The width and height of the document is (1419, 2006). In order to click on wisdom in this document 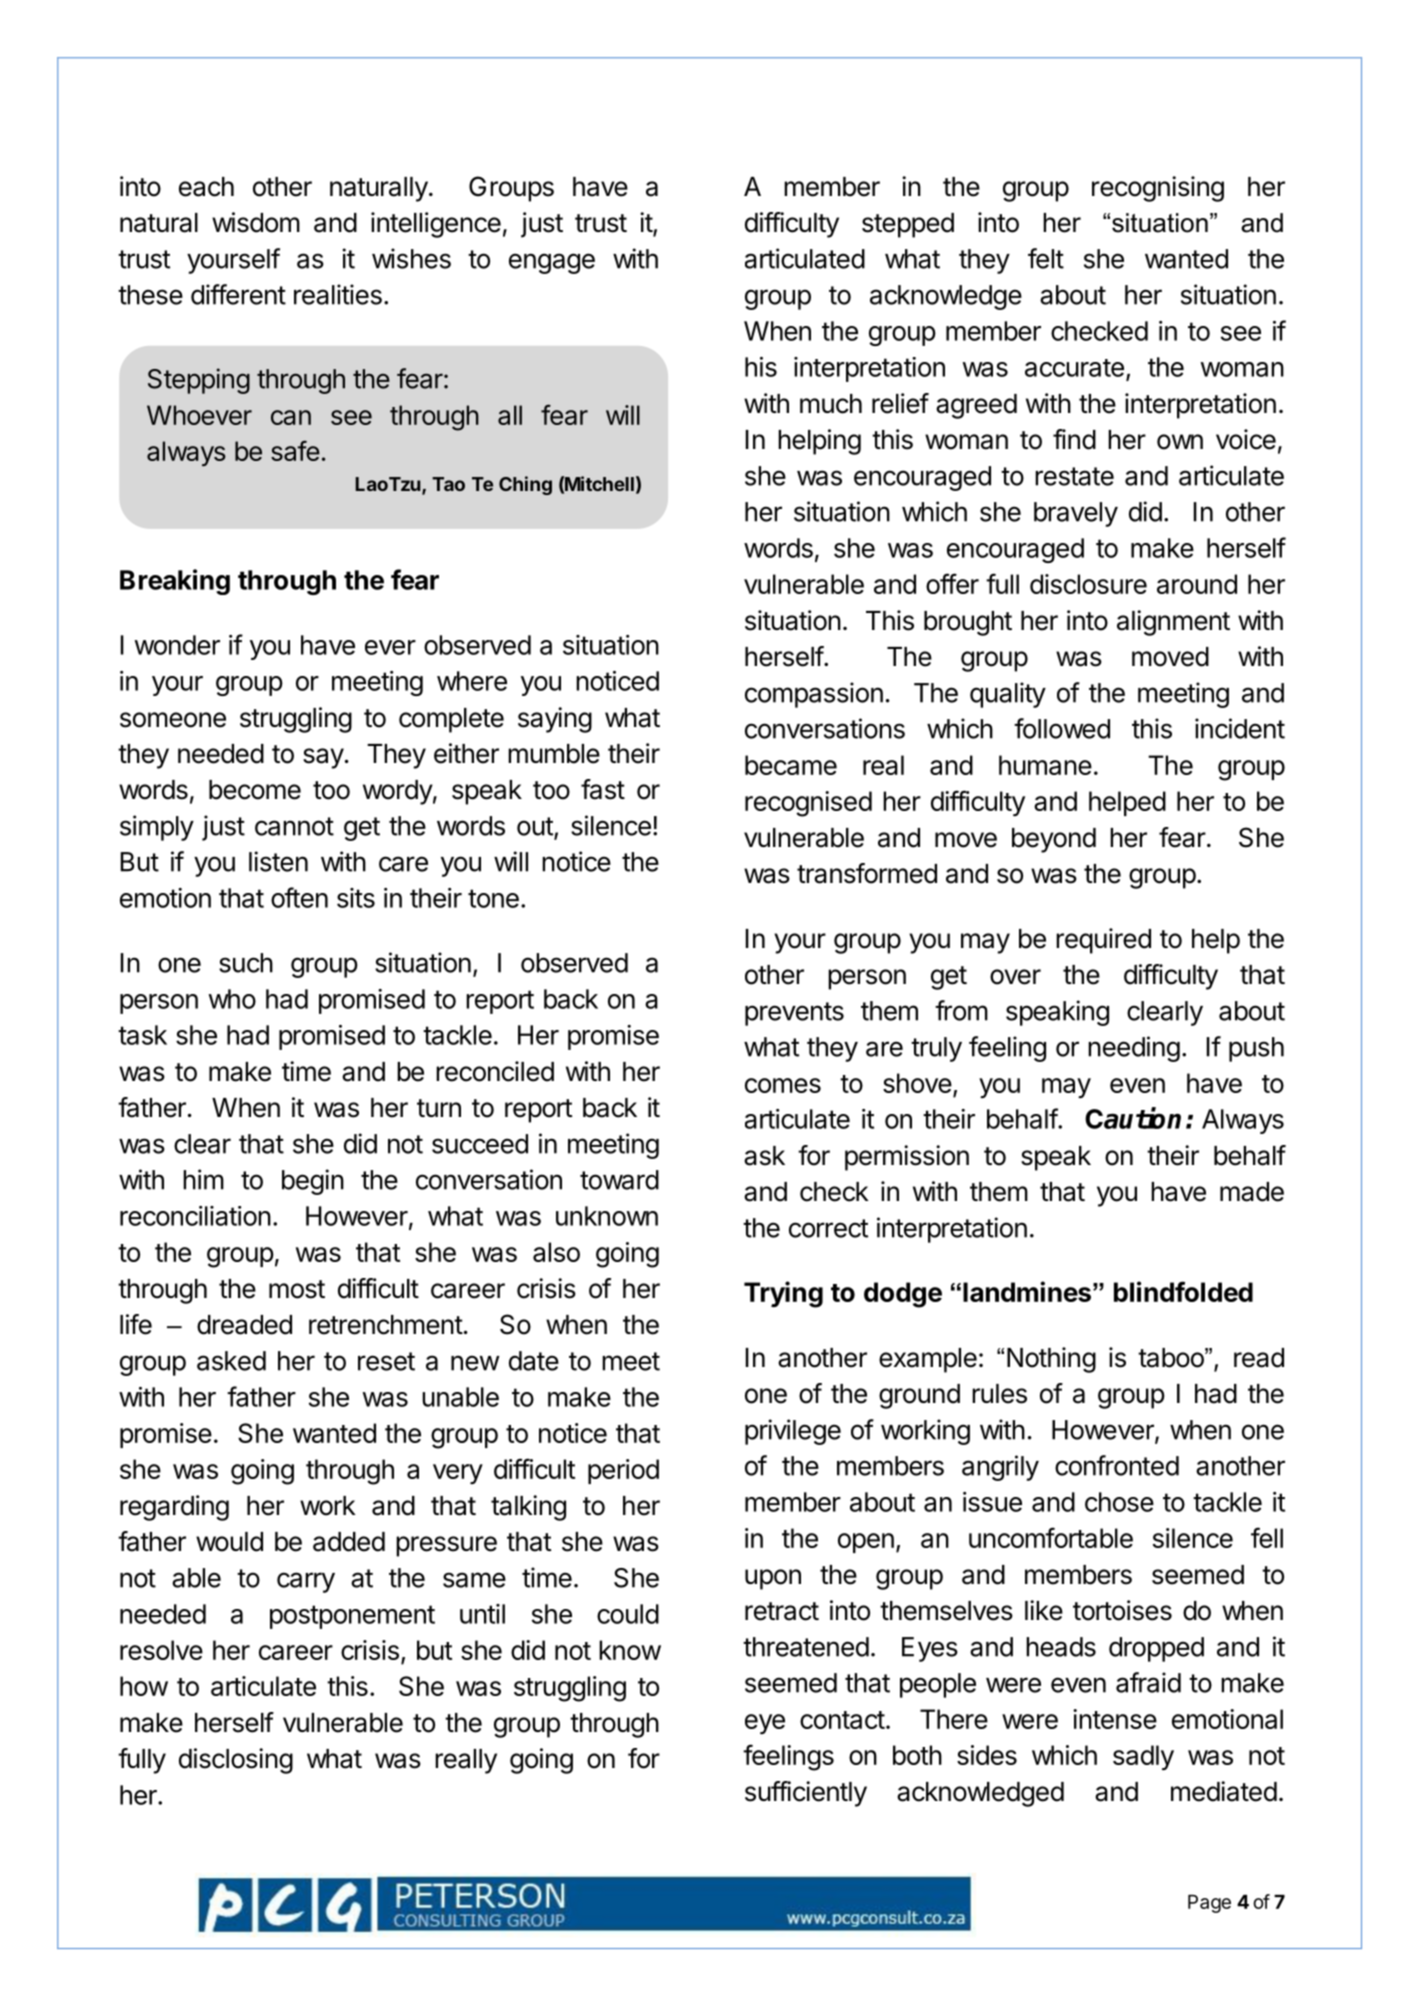, I will do `click(256, 222)`.
